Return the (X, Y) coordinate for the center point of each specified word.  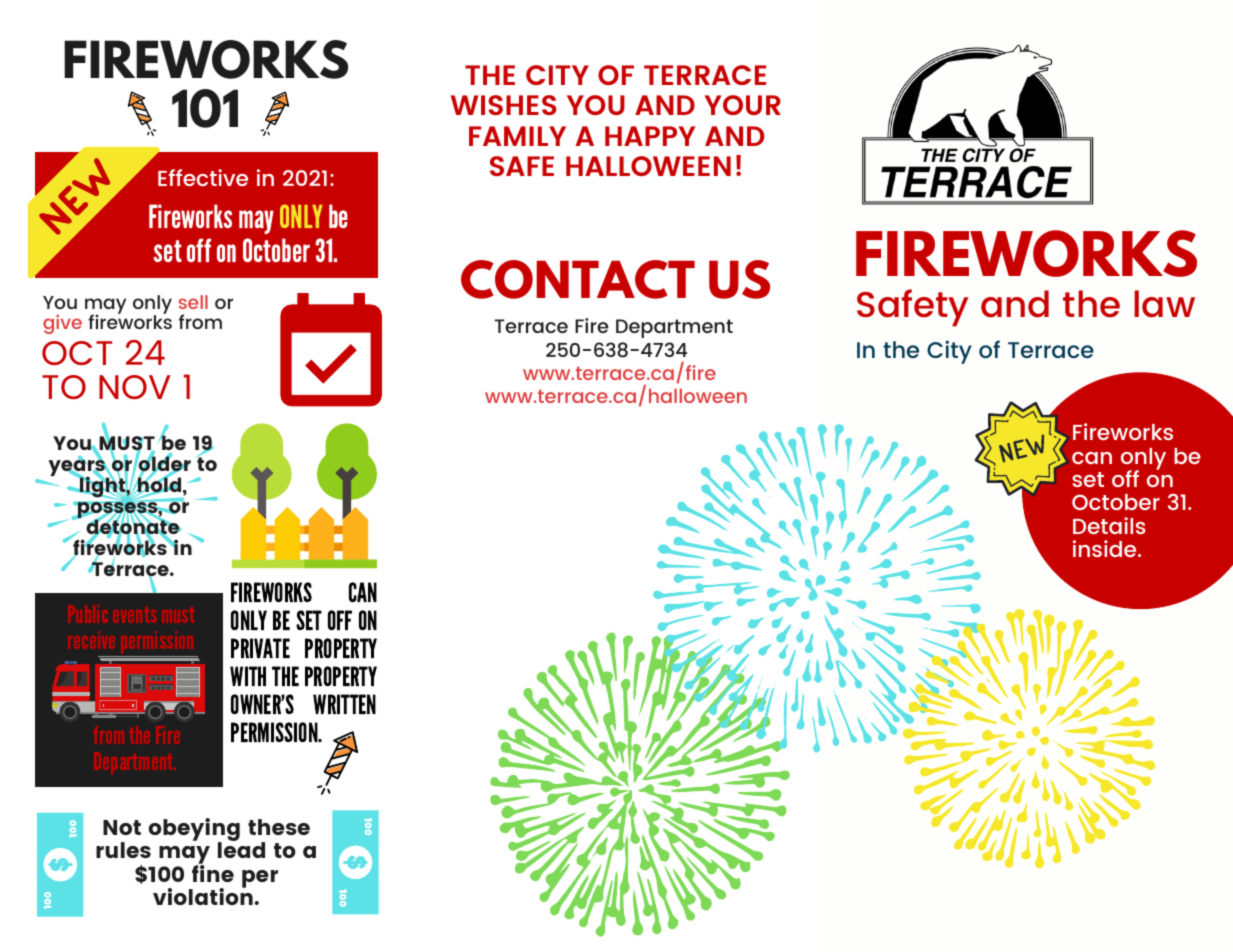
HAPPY (650, 136)
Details (1109, 525)
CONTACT (578, 279)
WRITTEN (344, 704)
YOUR (743, 105)
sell (193, 302)
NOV (135, 387)
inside (1106, 548)
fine (213, 872)
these (279, 827)
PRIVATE (260, 648)
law (1164, 304)
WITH (248, 676)
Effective (203, 177)
